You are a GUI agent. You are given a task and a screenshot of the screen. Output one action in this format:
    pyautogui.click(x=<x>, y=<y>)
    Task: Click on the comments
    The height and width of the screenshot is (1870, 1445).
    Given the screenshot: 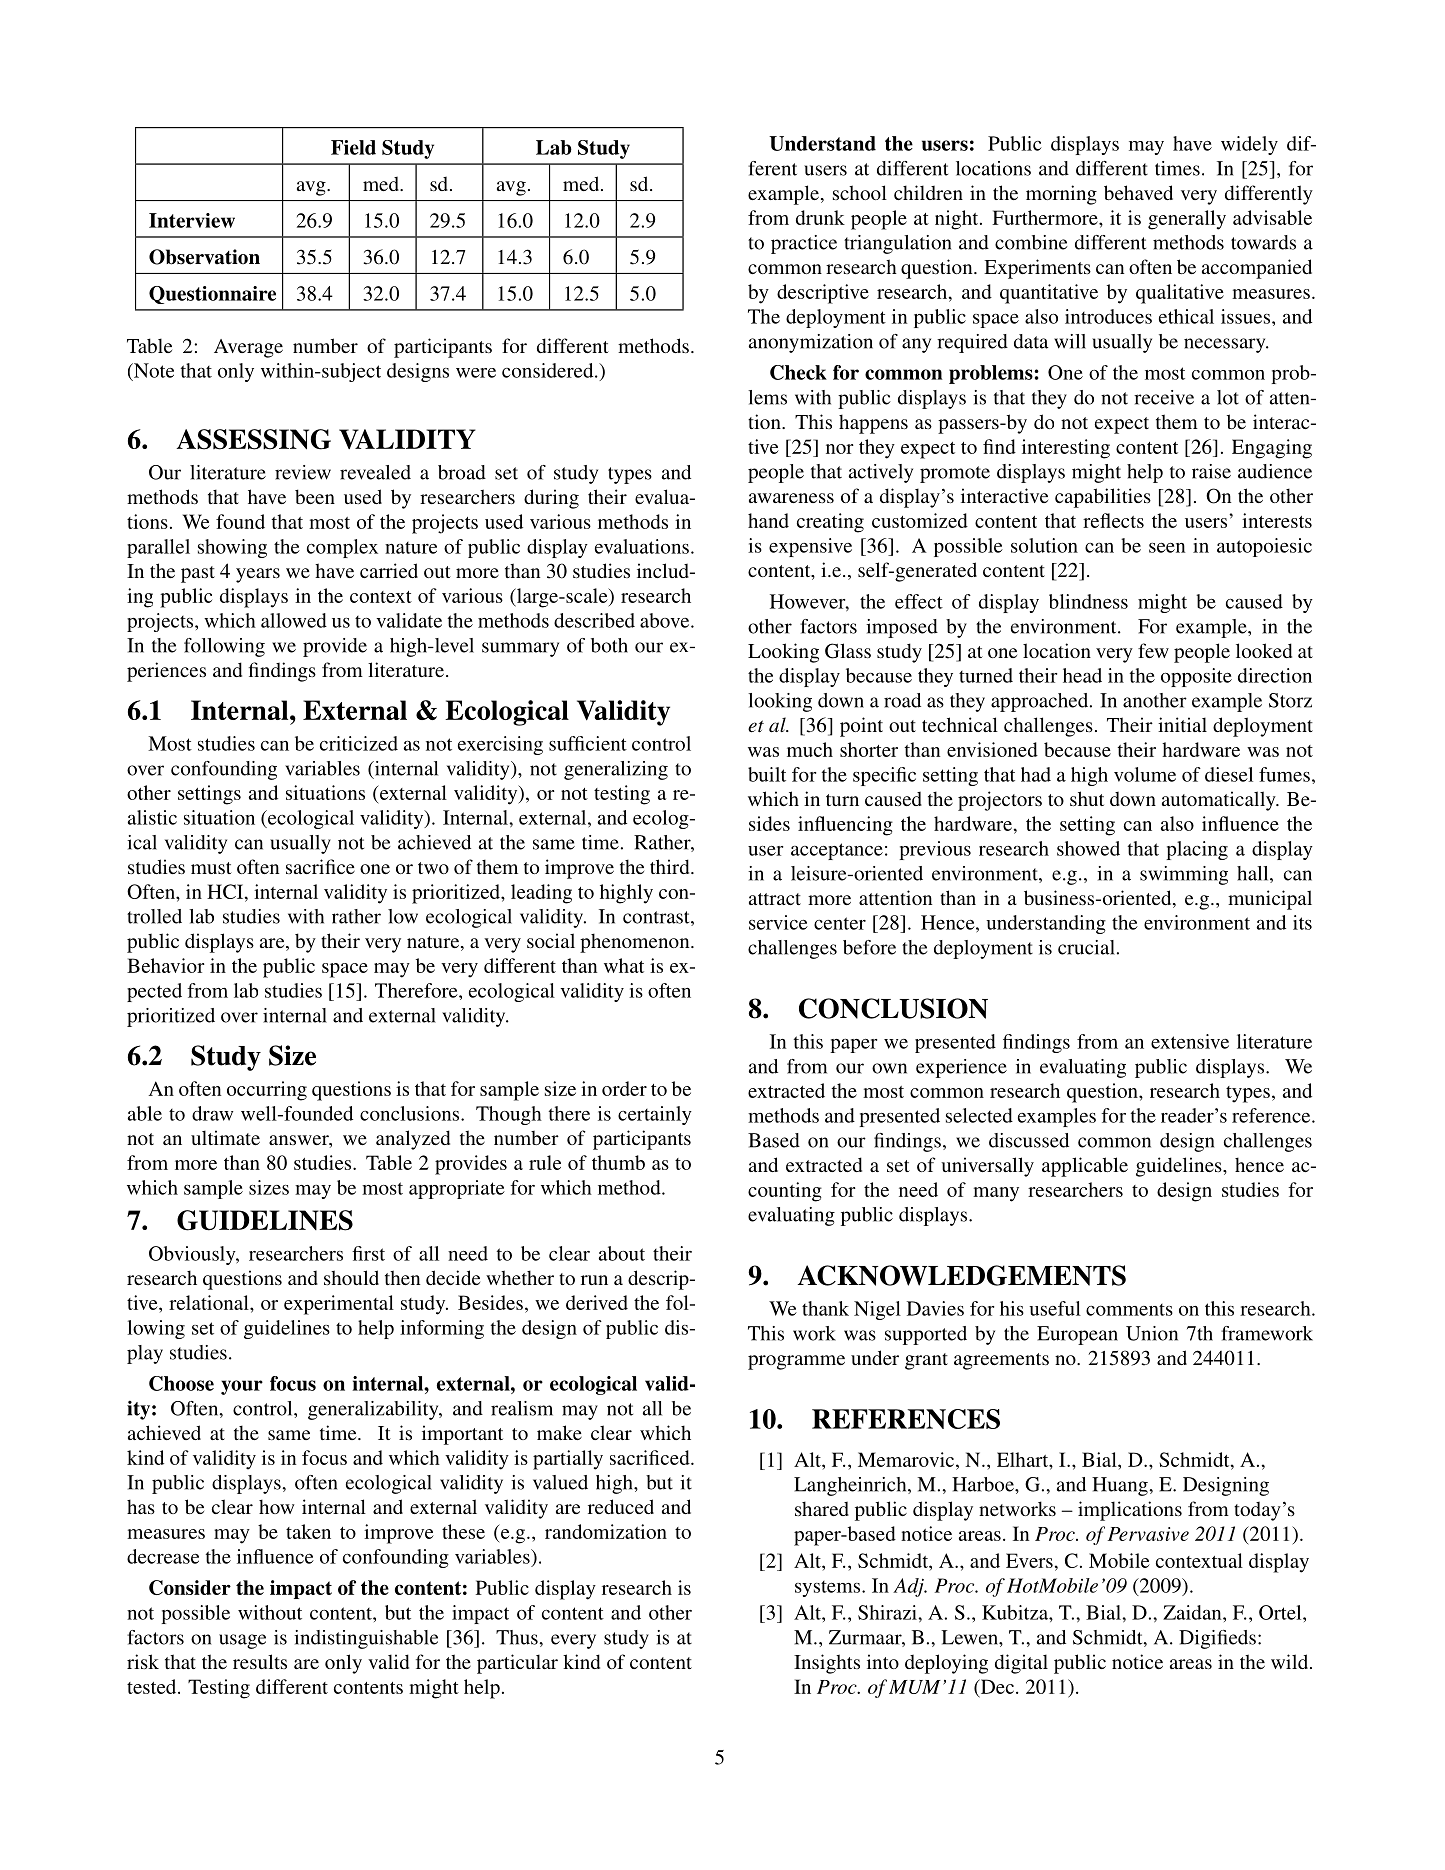 What is the action you would take?
    pyautogui.click(x=1129, y=1310)
